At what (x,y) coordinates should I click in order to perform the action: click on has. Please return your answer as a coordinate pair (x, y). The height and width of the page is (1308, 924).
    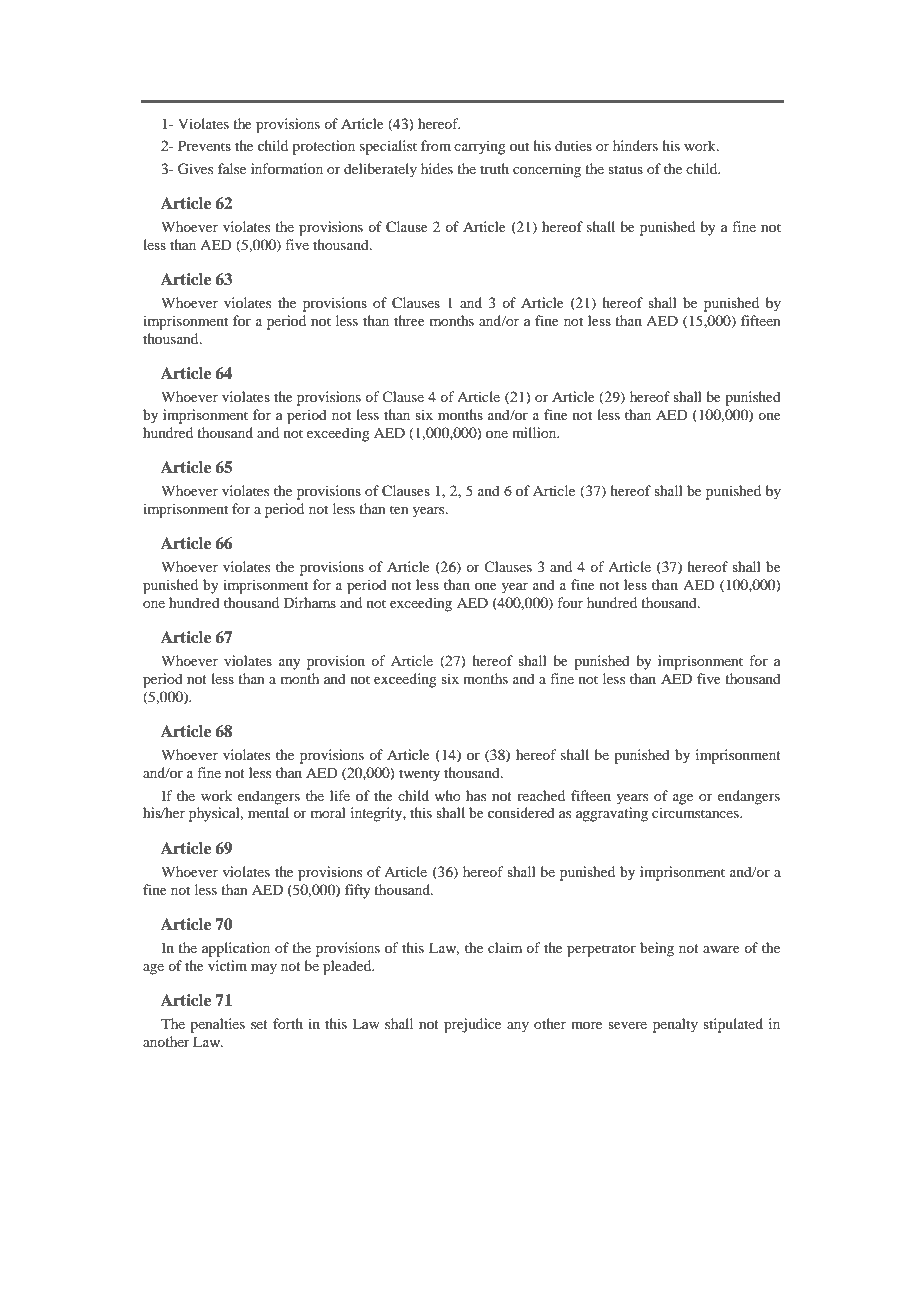
    Looking at the image, I should click on (476, 795).
